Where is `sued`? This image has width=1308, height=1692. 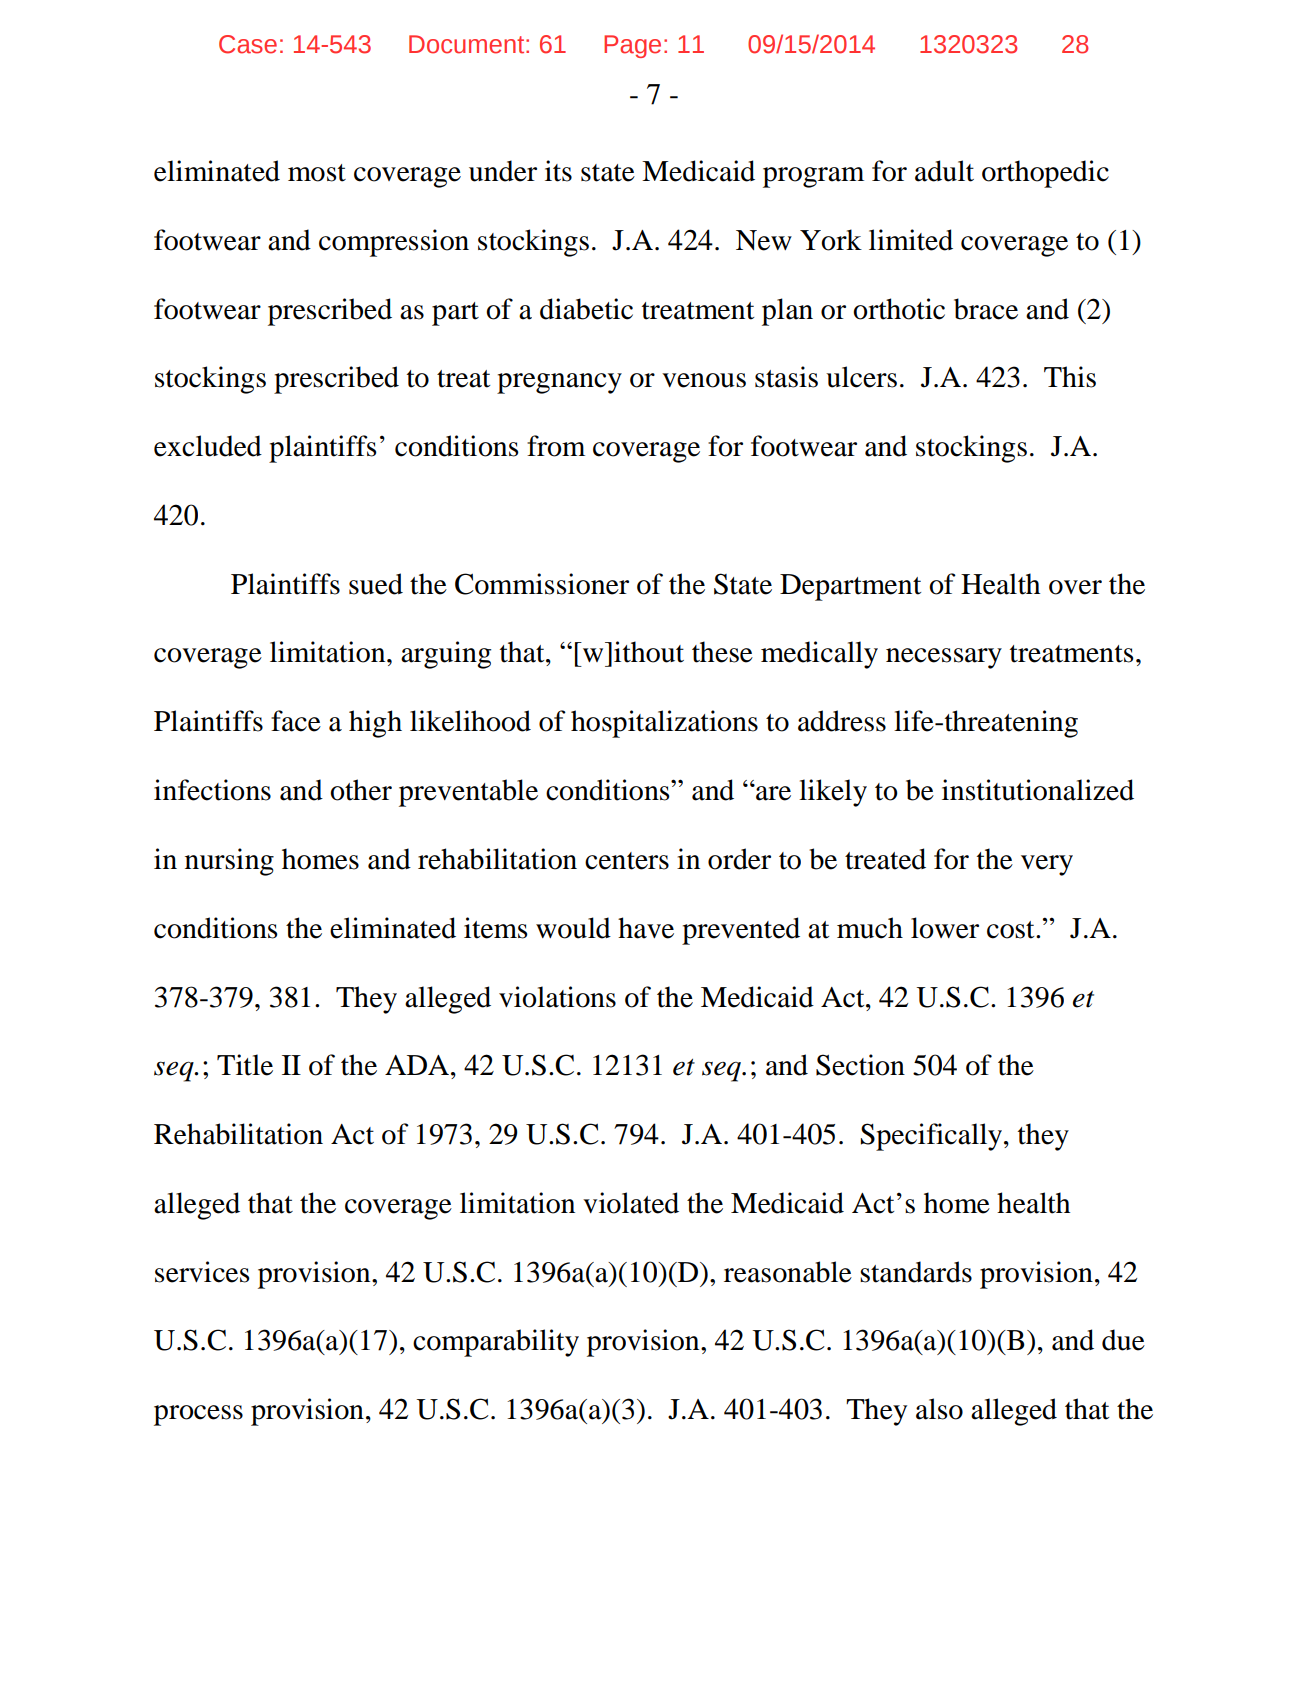
sued is located at coordinates (376, 584).
